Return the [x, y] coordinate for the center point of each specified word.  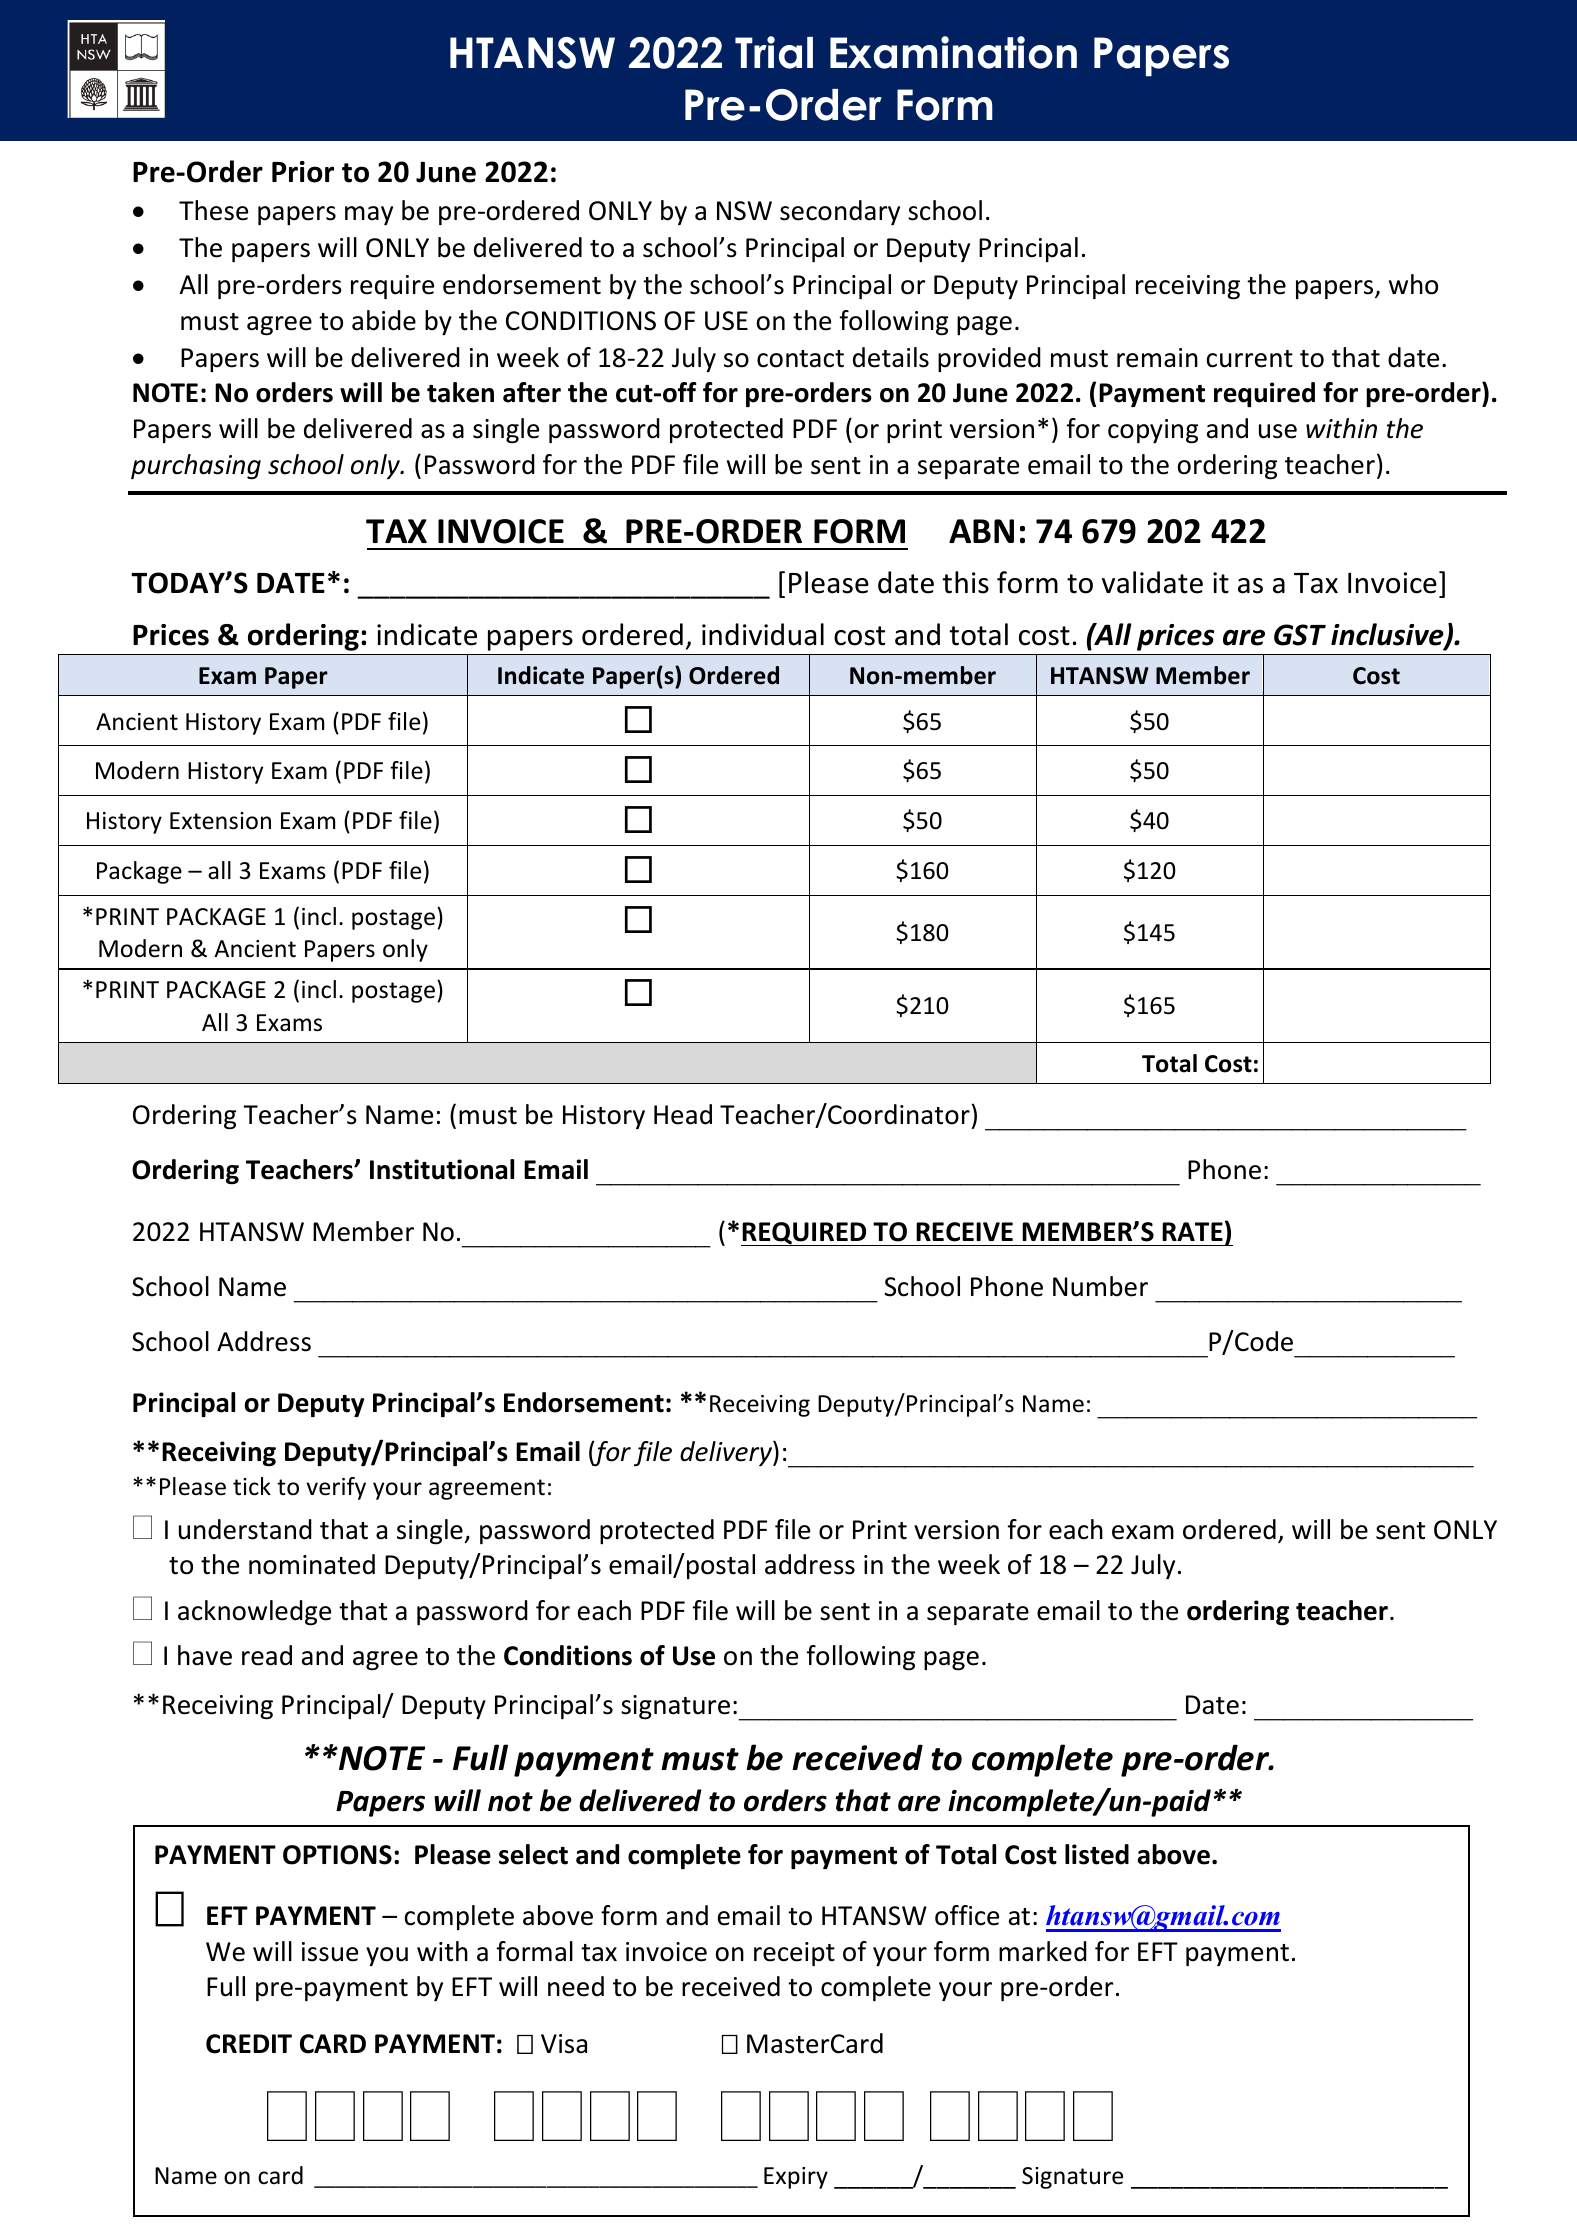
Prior [303, 172]
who [1413, 284]
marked [1043, 1951]
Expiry [796, 2178]
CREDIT [249, 2044]
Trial [774, 52]
